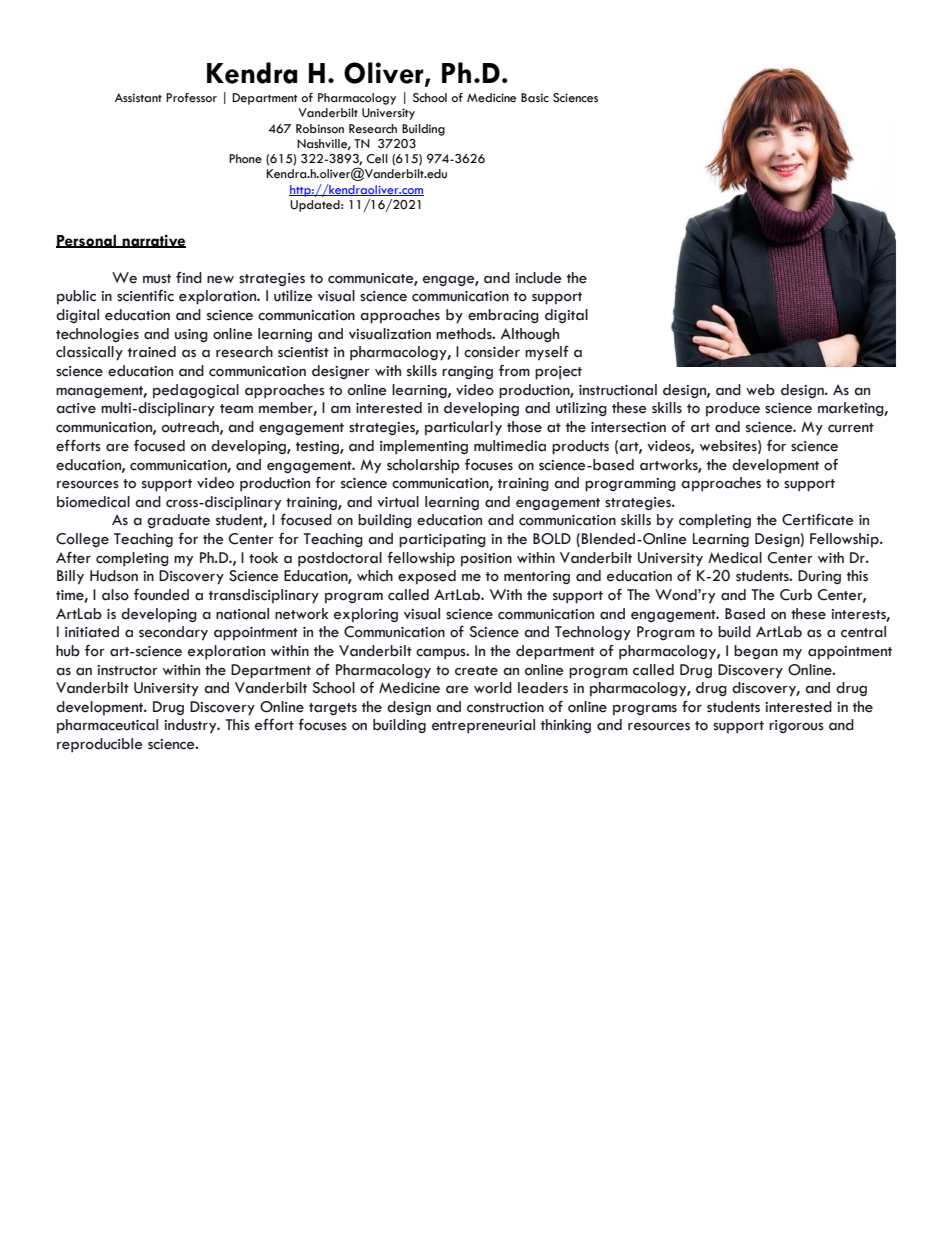  Describe the element at coordinates (483, 726) in the image. I see `entrepreneurial` at that location.
